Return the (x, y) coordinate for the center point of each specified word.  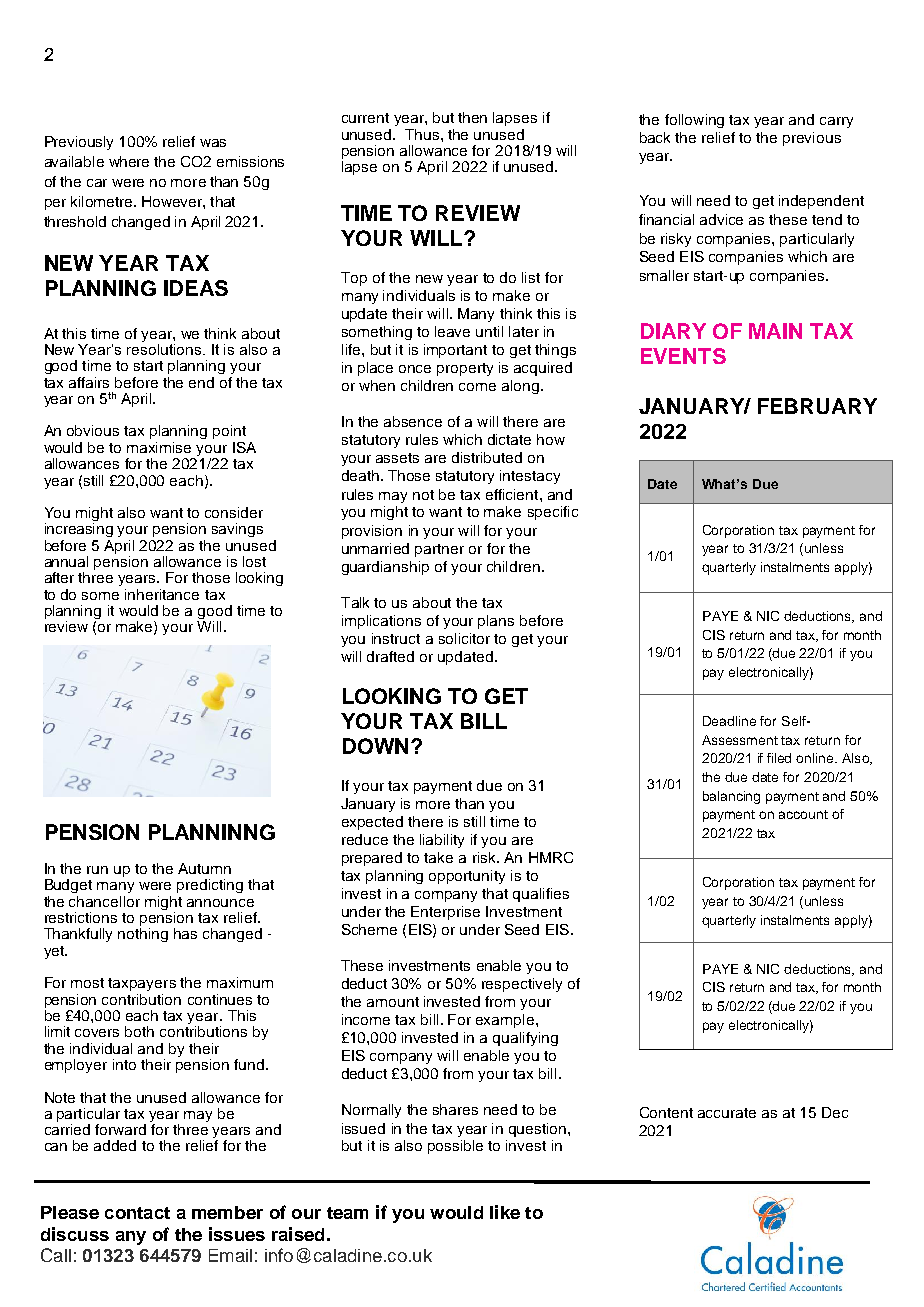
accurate (727, 1113)
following (694, 121)
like (505, 1212)
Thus (422, 134)
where (129, 161)
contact (137, 1213)
